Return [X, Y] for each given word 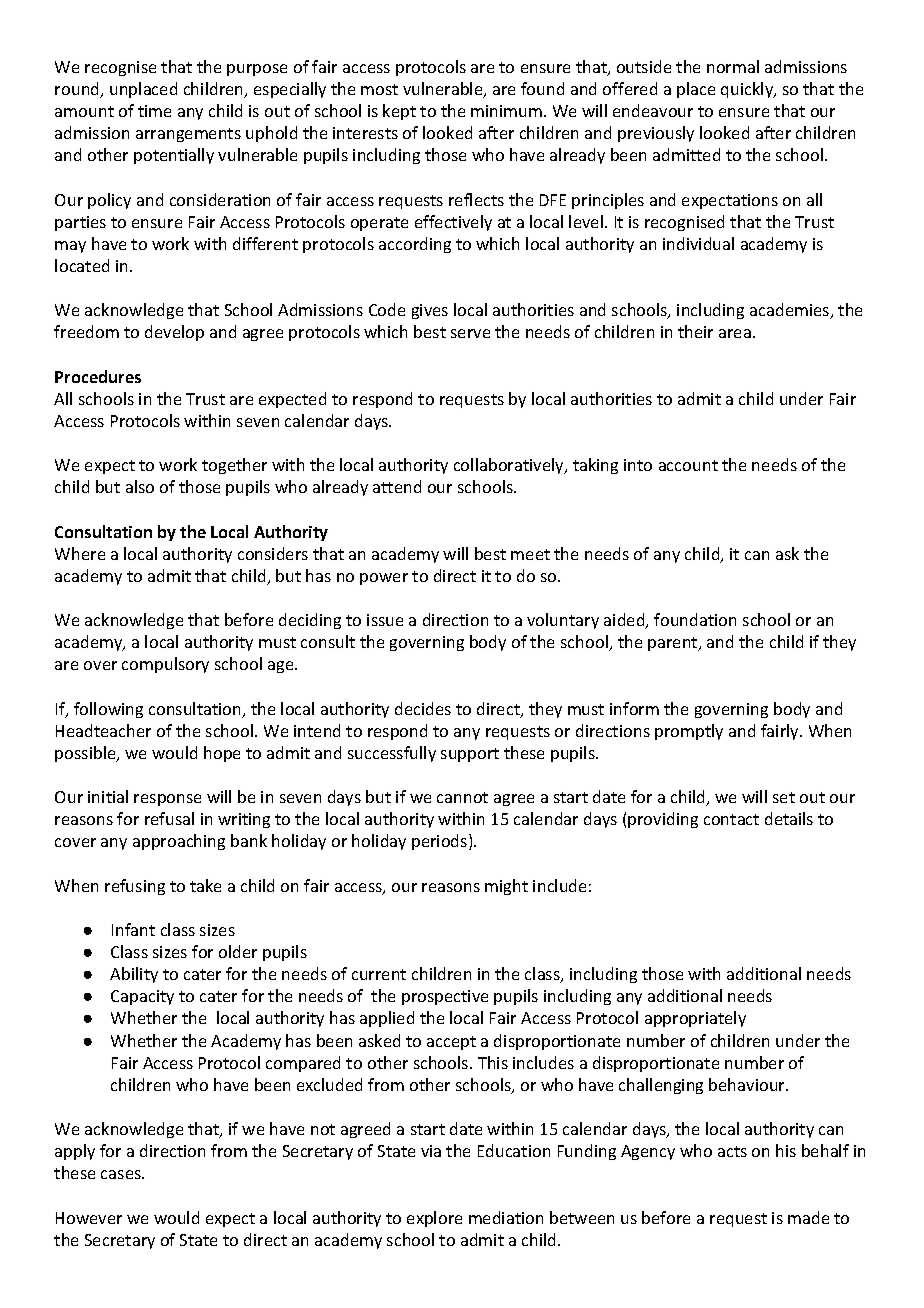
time [154, 111]
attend [397, 486]
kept [399, 112]
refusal [169, 818]
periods [439, 842]
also [140, 486]
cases [122, 1174]
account [688, 465]
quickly [748, 90]
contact [731, 819]
